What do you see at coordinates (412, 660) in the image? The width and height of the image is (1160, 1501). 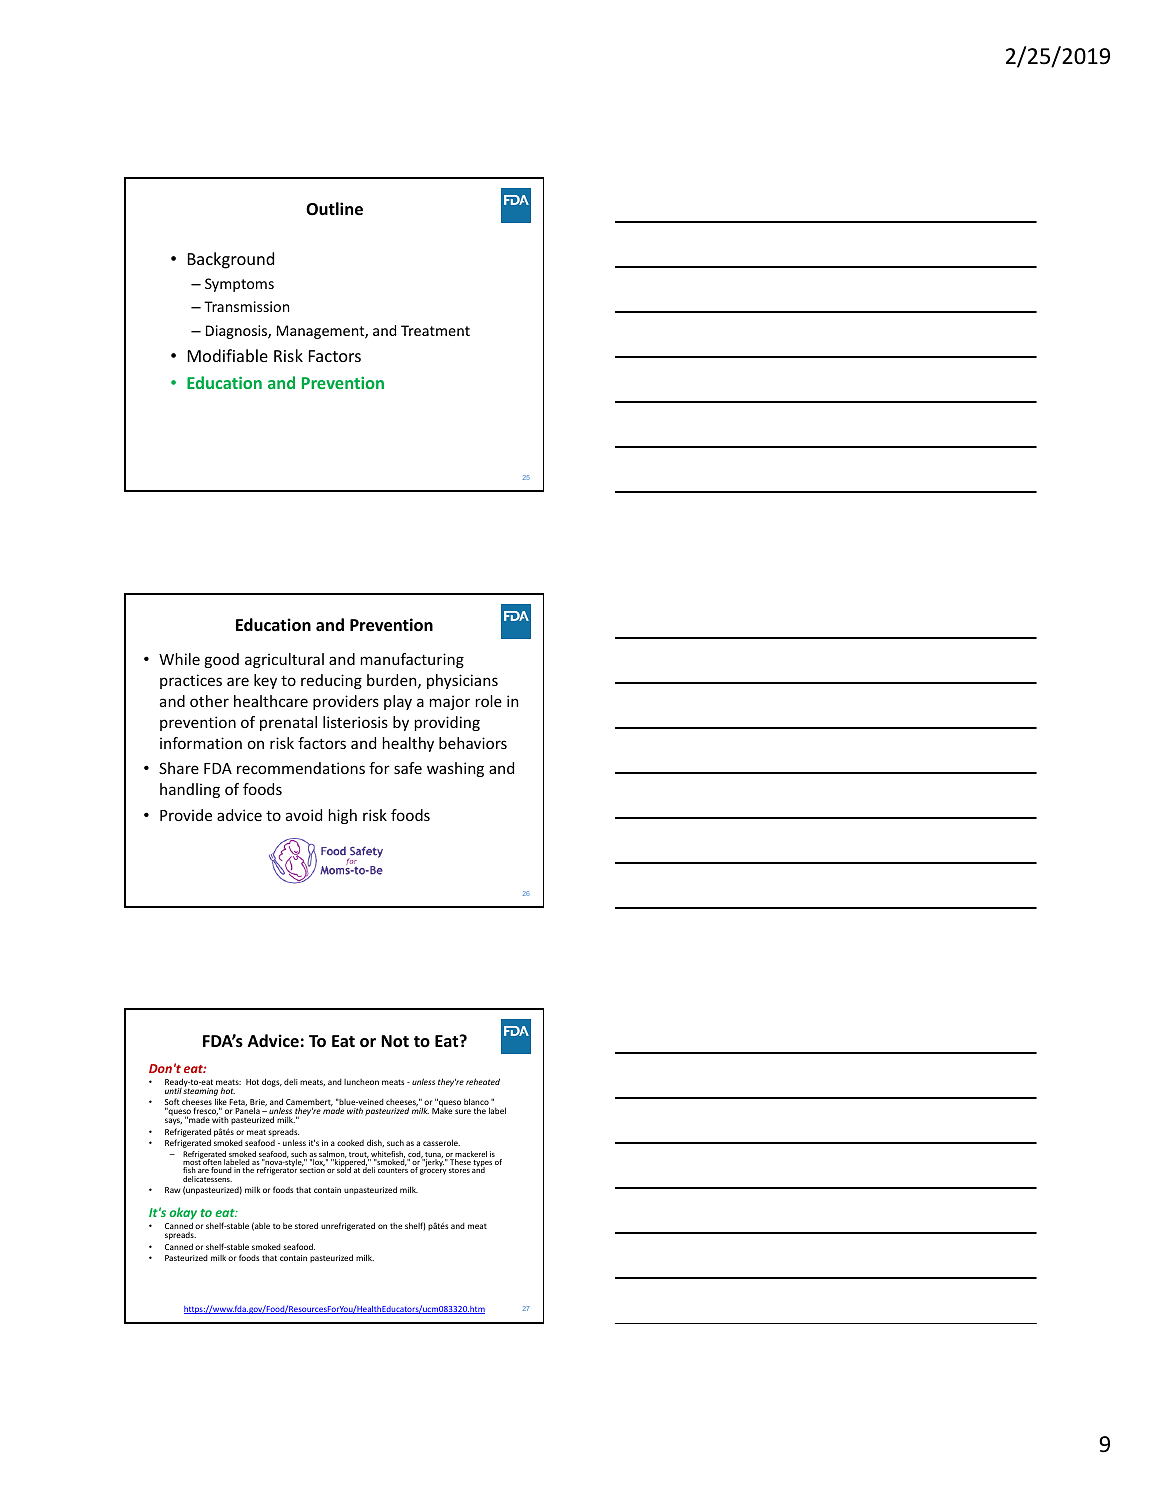 I see `manufacturing` at bounding box center [412, 660].
